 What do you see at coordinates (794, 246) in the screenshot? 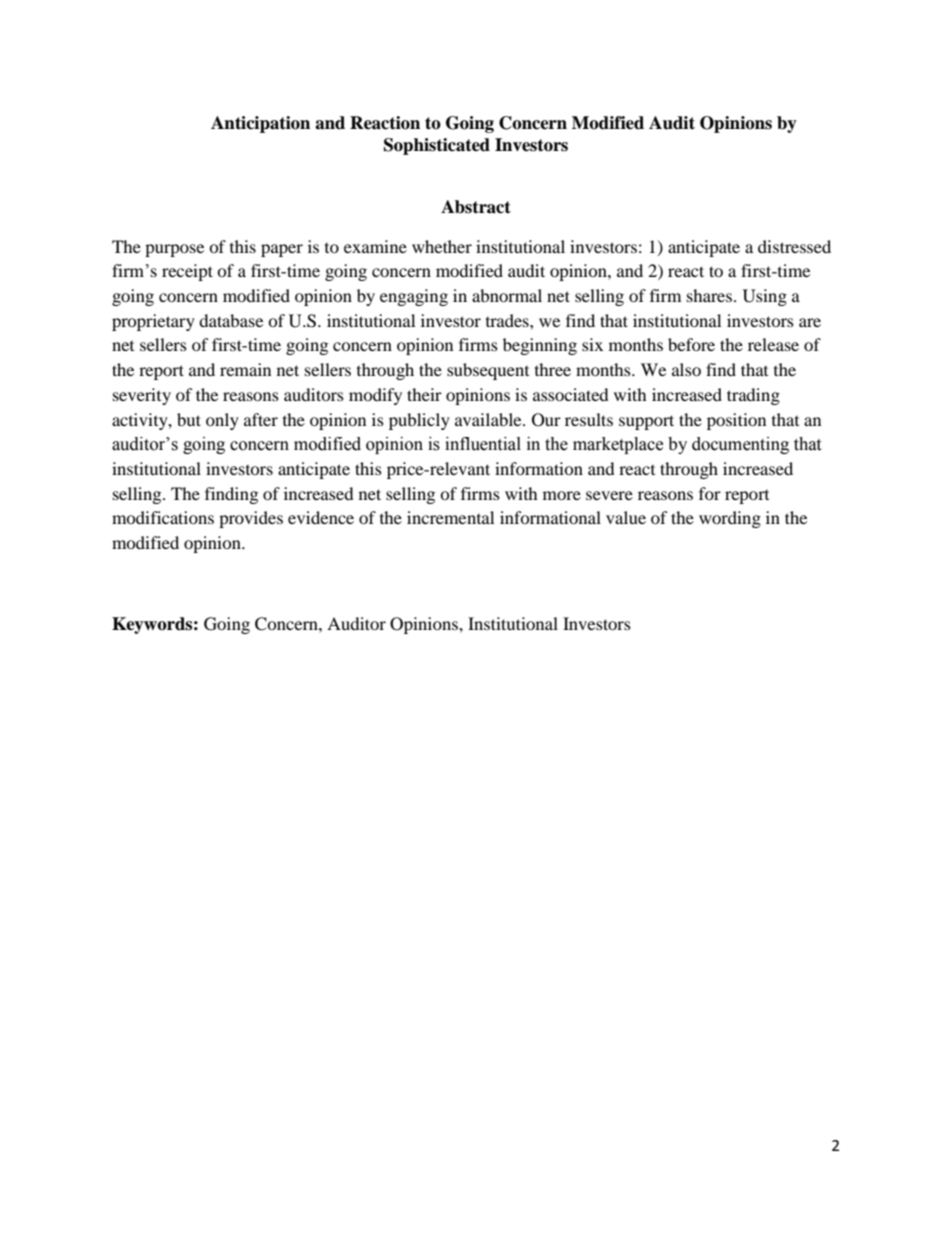
I see `distressed` at bounding box center [794, 246].
